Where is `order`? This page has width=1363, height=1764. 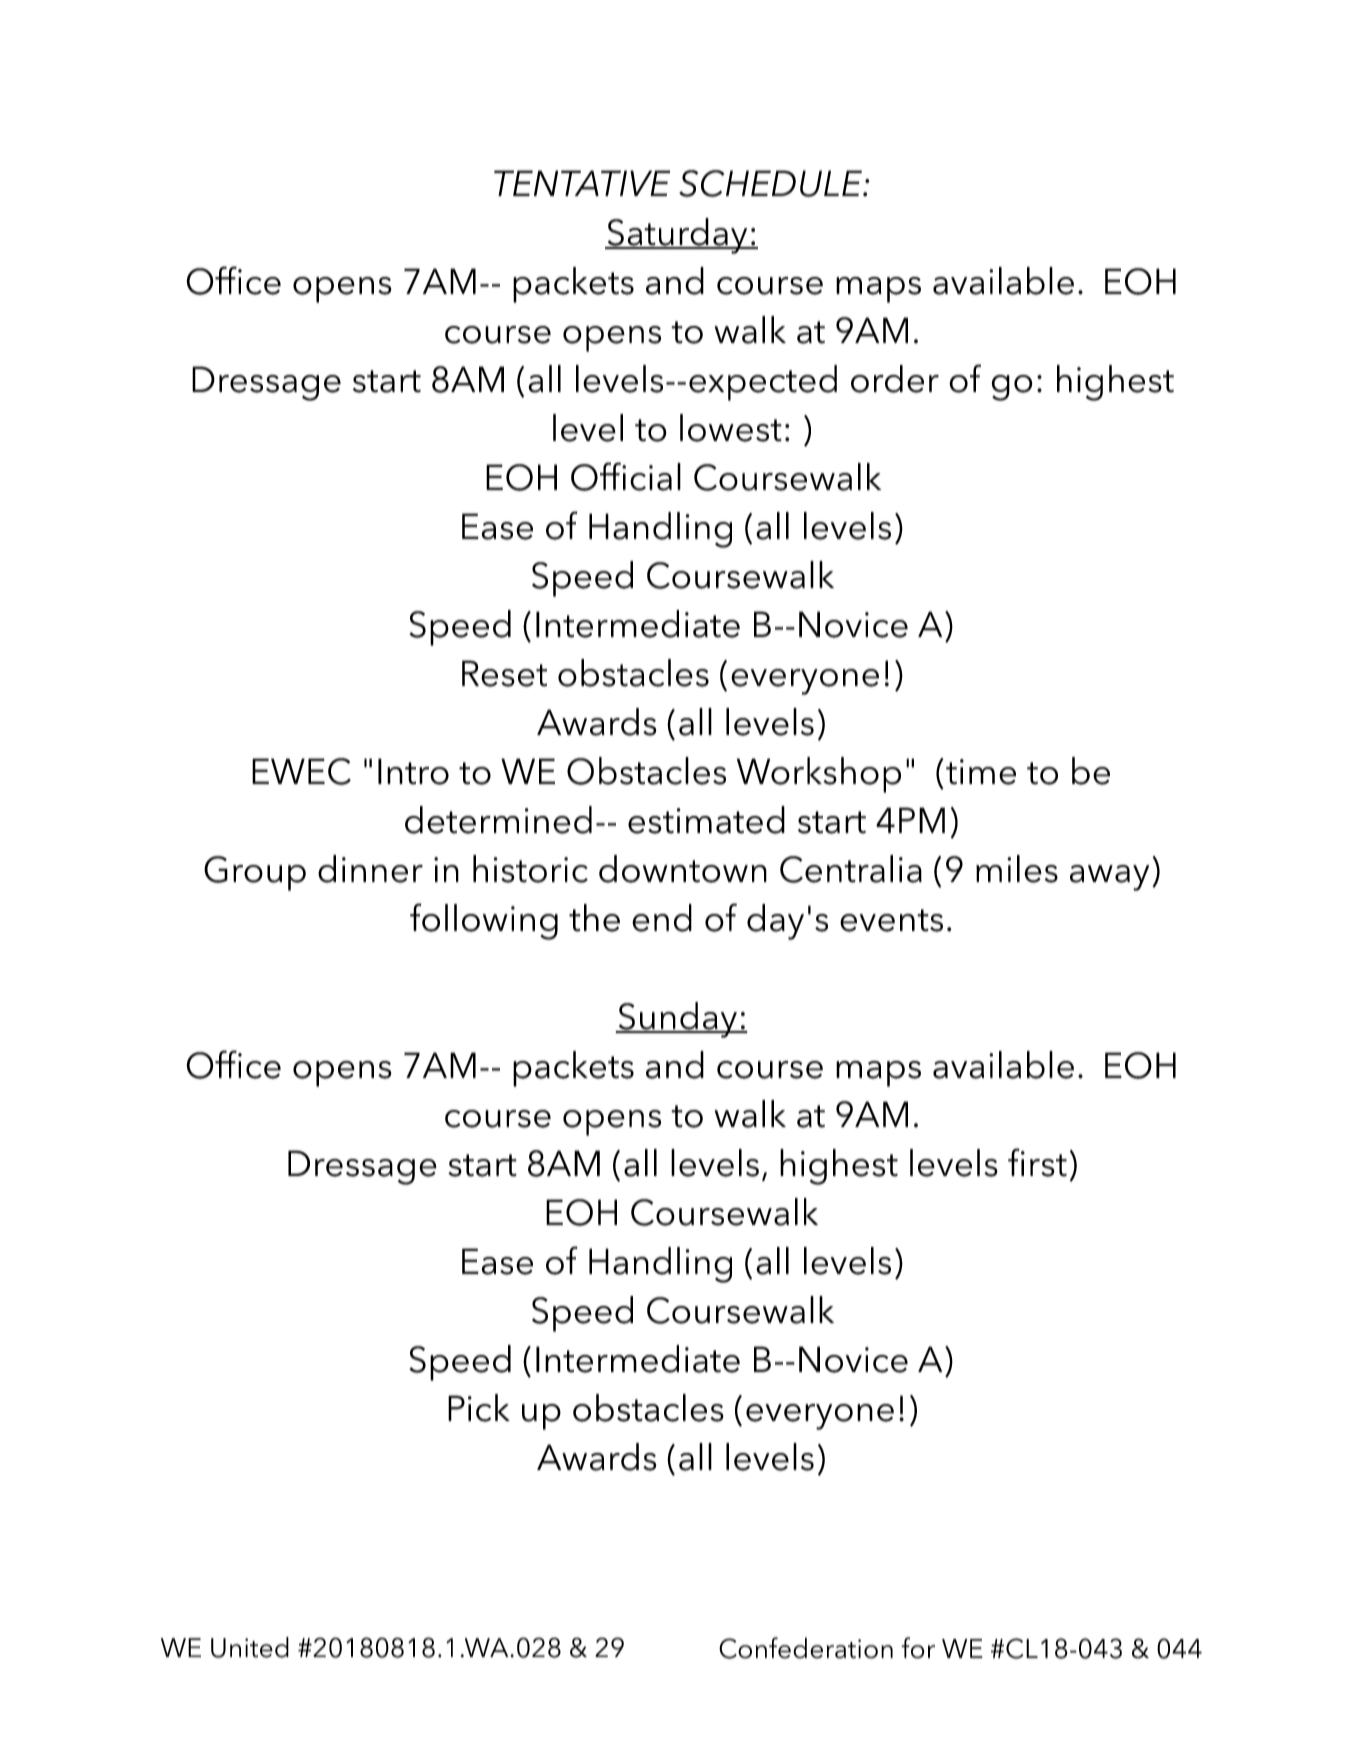 order is located at coordinates (895, 379).
